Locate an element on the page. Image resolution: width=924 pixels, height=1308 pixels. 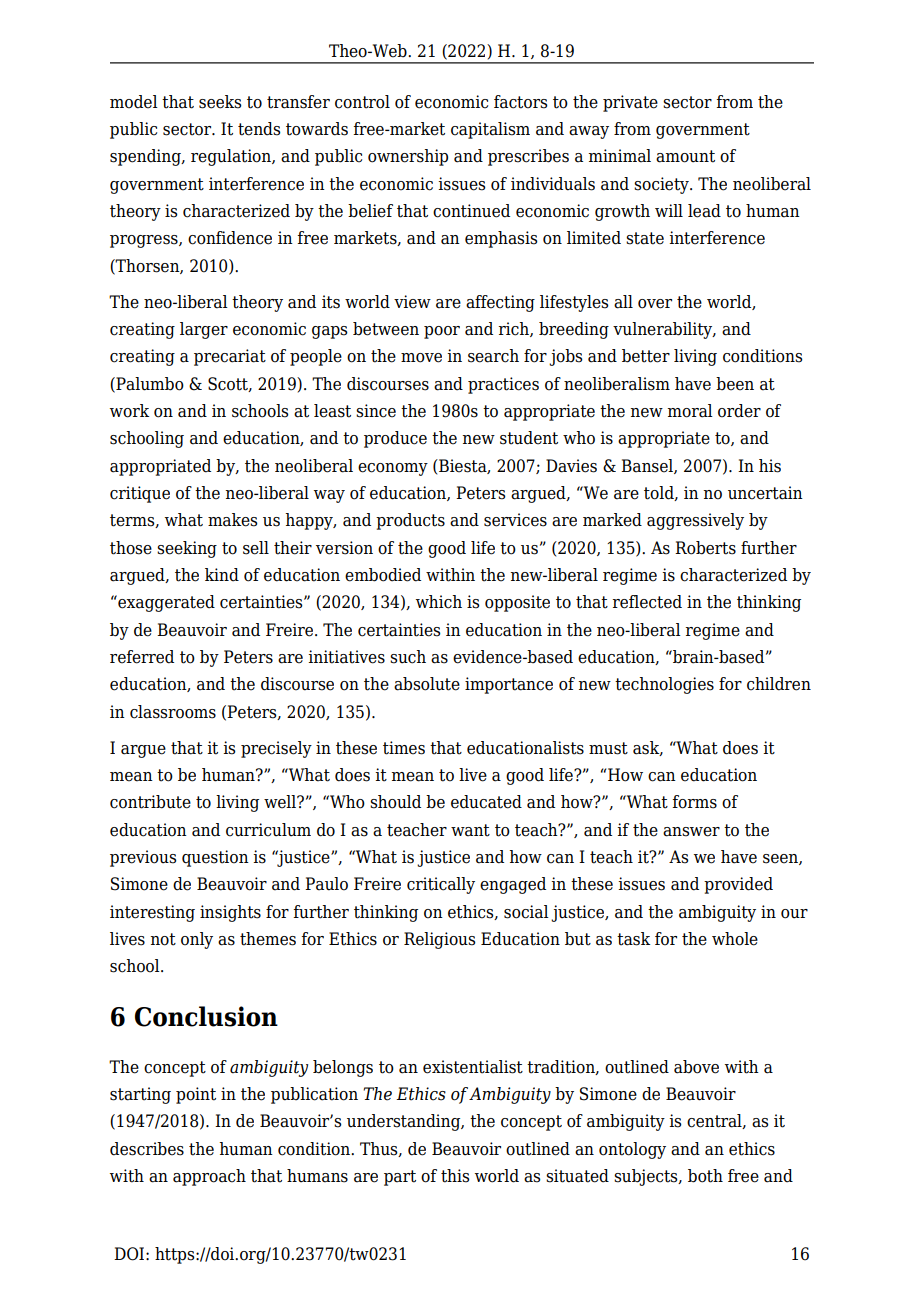
both is located at coordinates (705, 1176).
